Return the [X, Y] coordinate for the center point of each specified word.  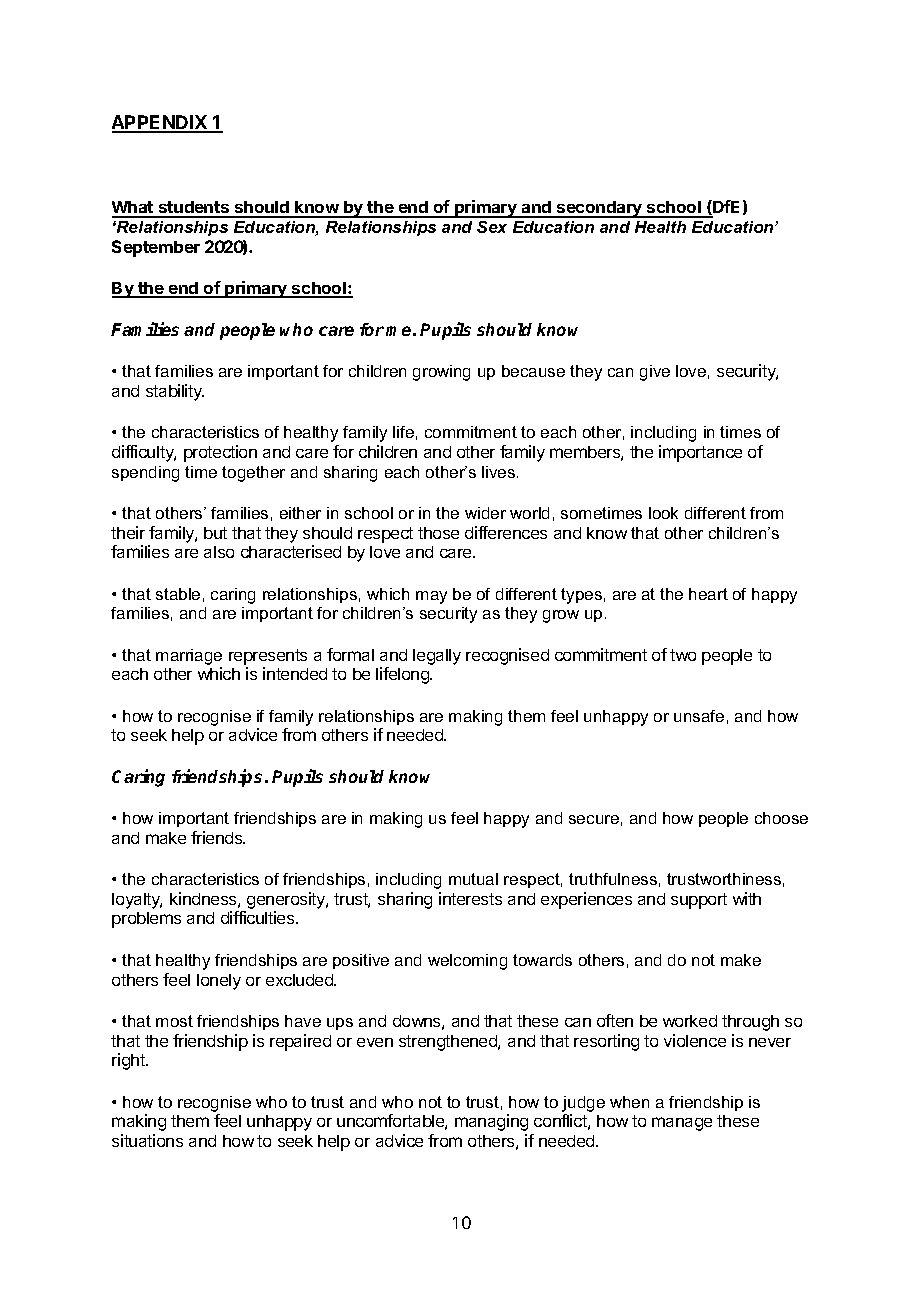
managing [491, 1122]
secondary [600, 209]
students [194, 209]
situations [147, 1140]
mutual [473, 879]
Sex [492, 227]
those [438, 533]
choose [781, 818]
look [663, 513]
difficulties [259, 917]
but [215, 533]
